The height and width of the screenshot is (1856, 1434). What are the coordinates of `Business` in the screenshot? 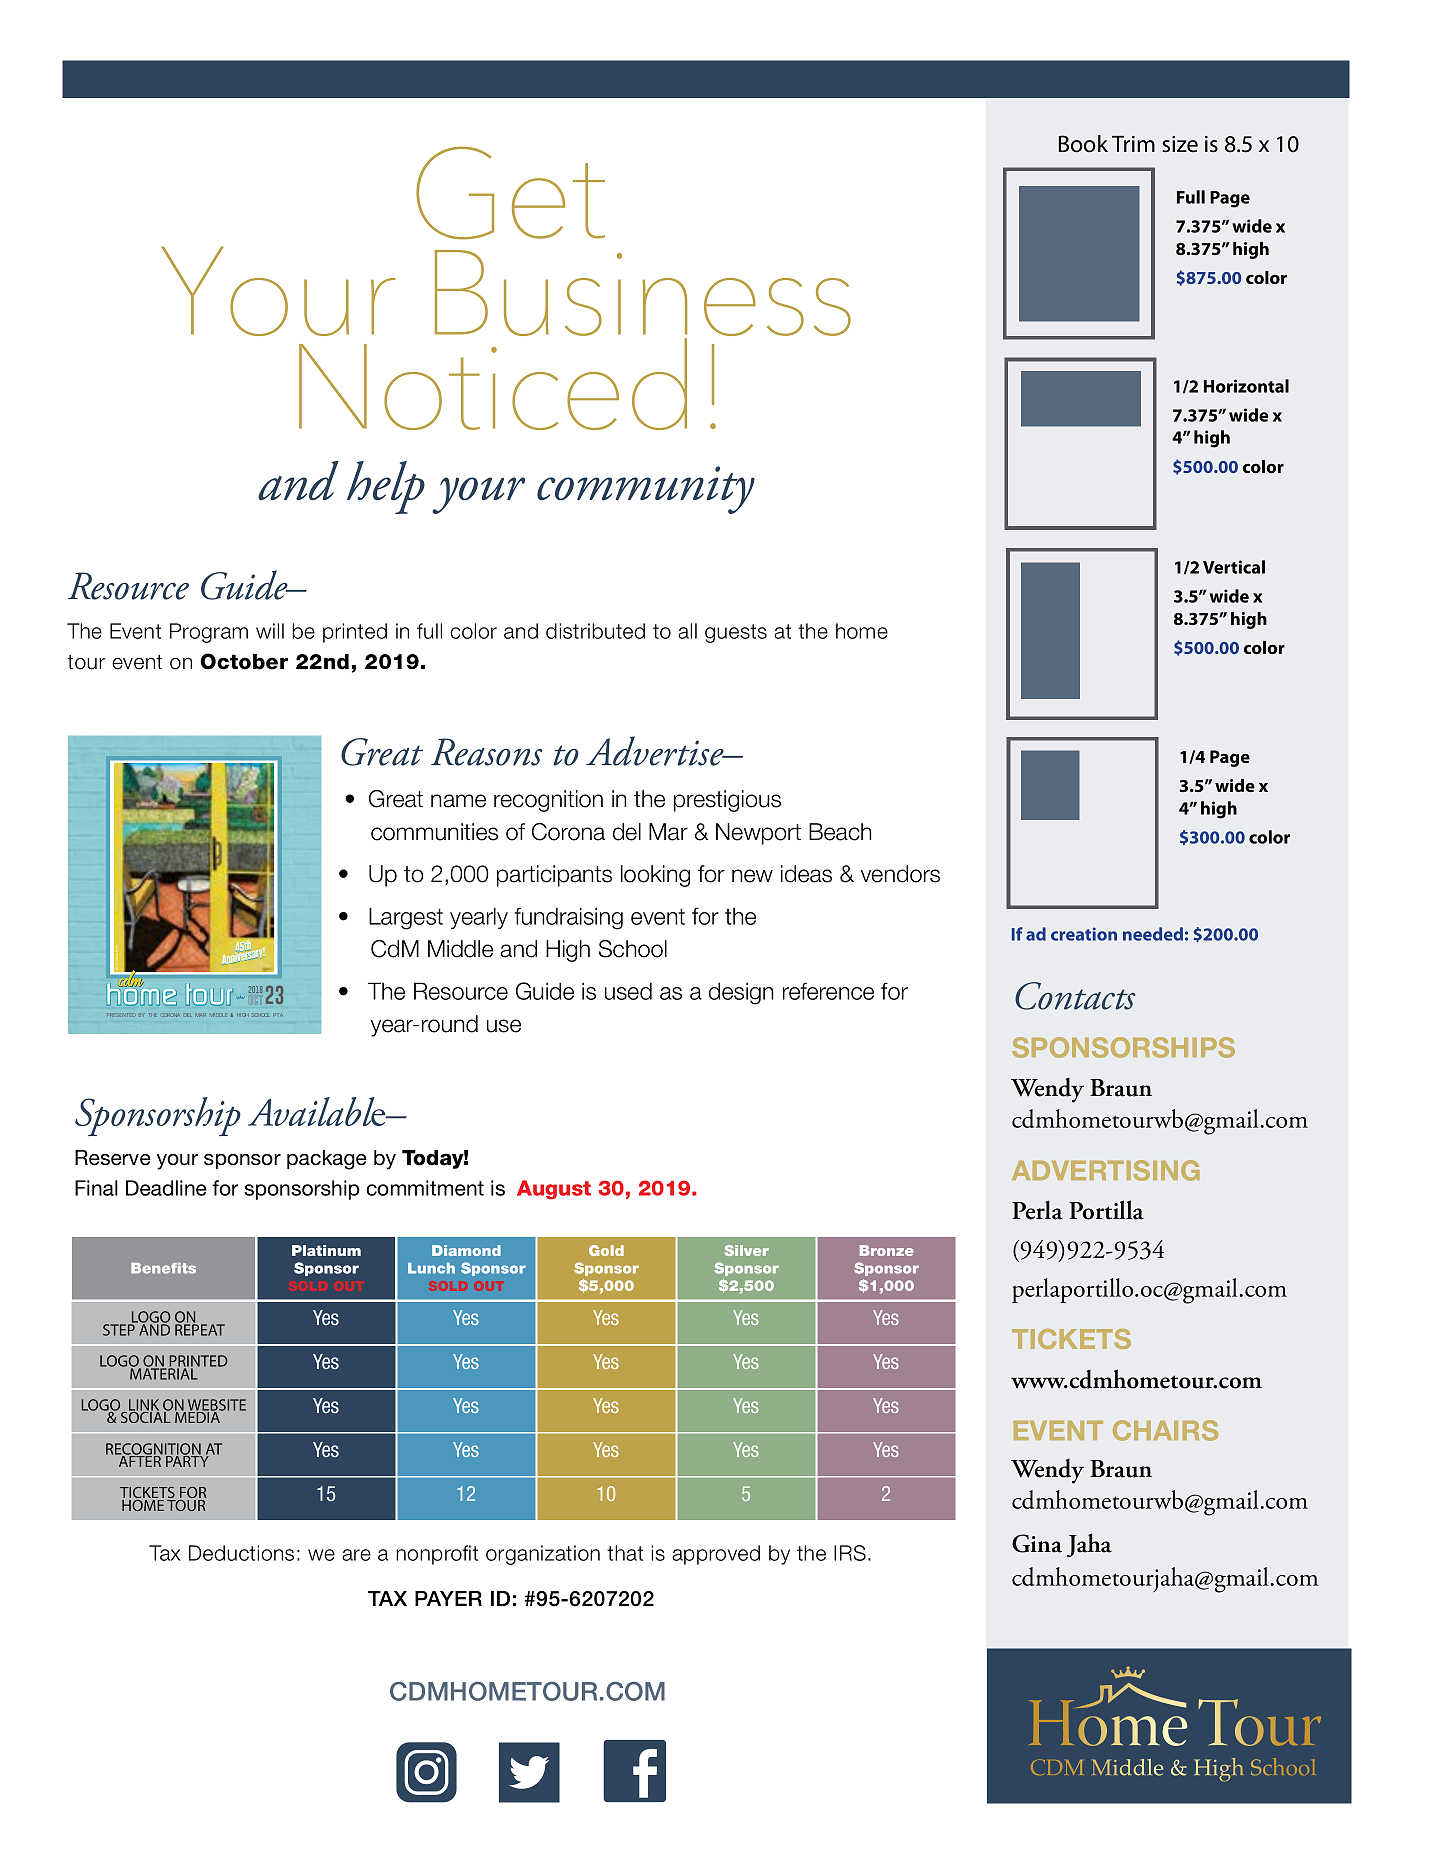 It's located at (643, 294).
